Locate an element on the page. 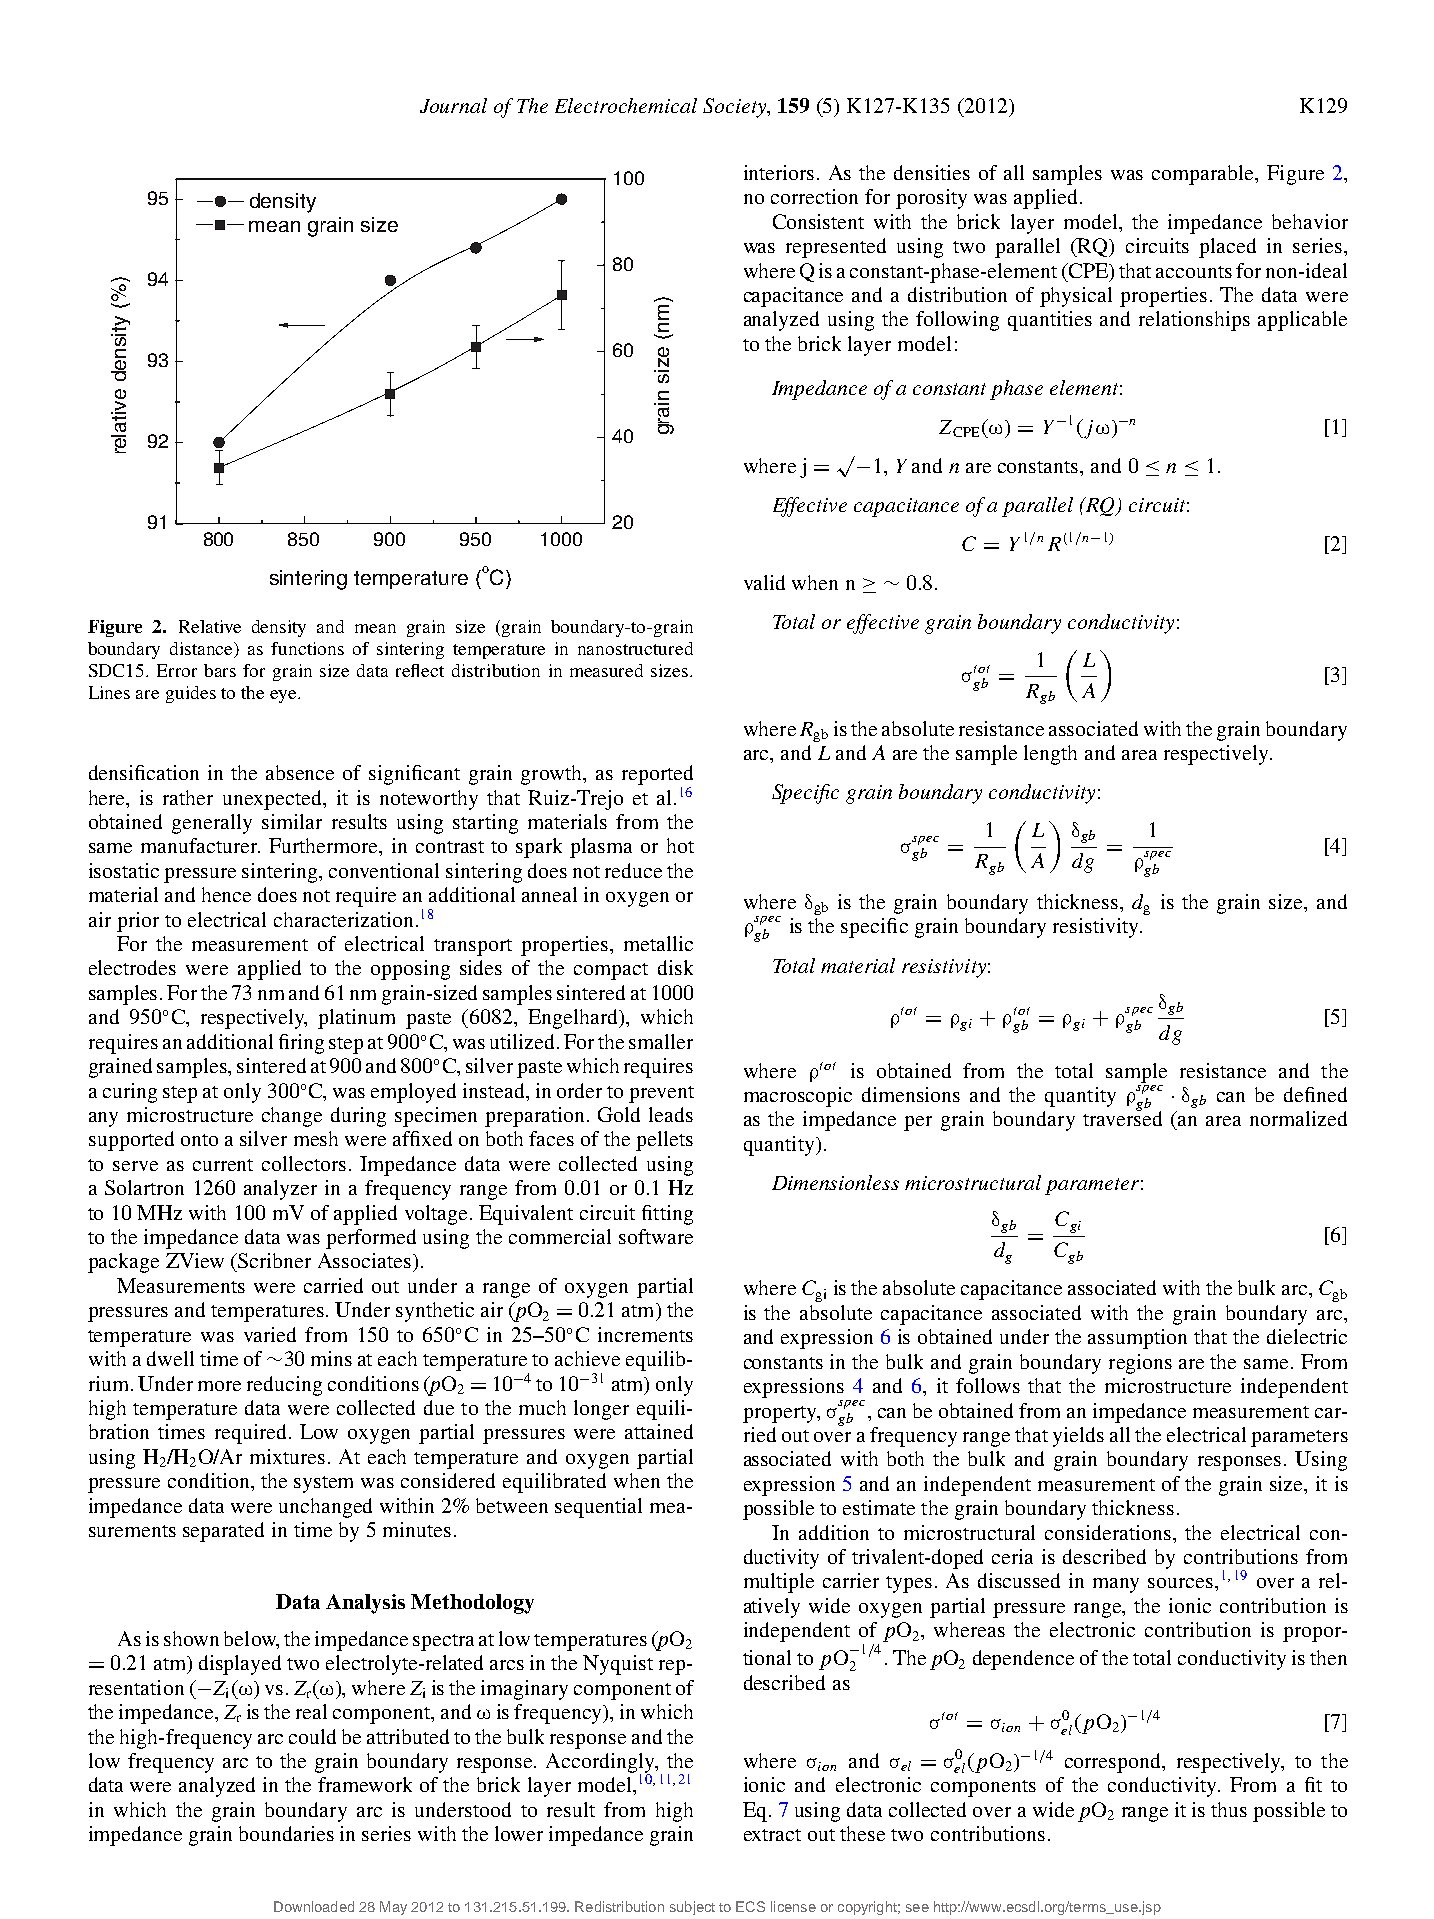 The width and height of the image is (1434, 1919). eye is located at coordinates (284, 696).
